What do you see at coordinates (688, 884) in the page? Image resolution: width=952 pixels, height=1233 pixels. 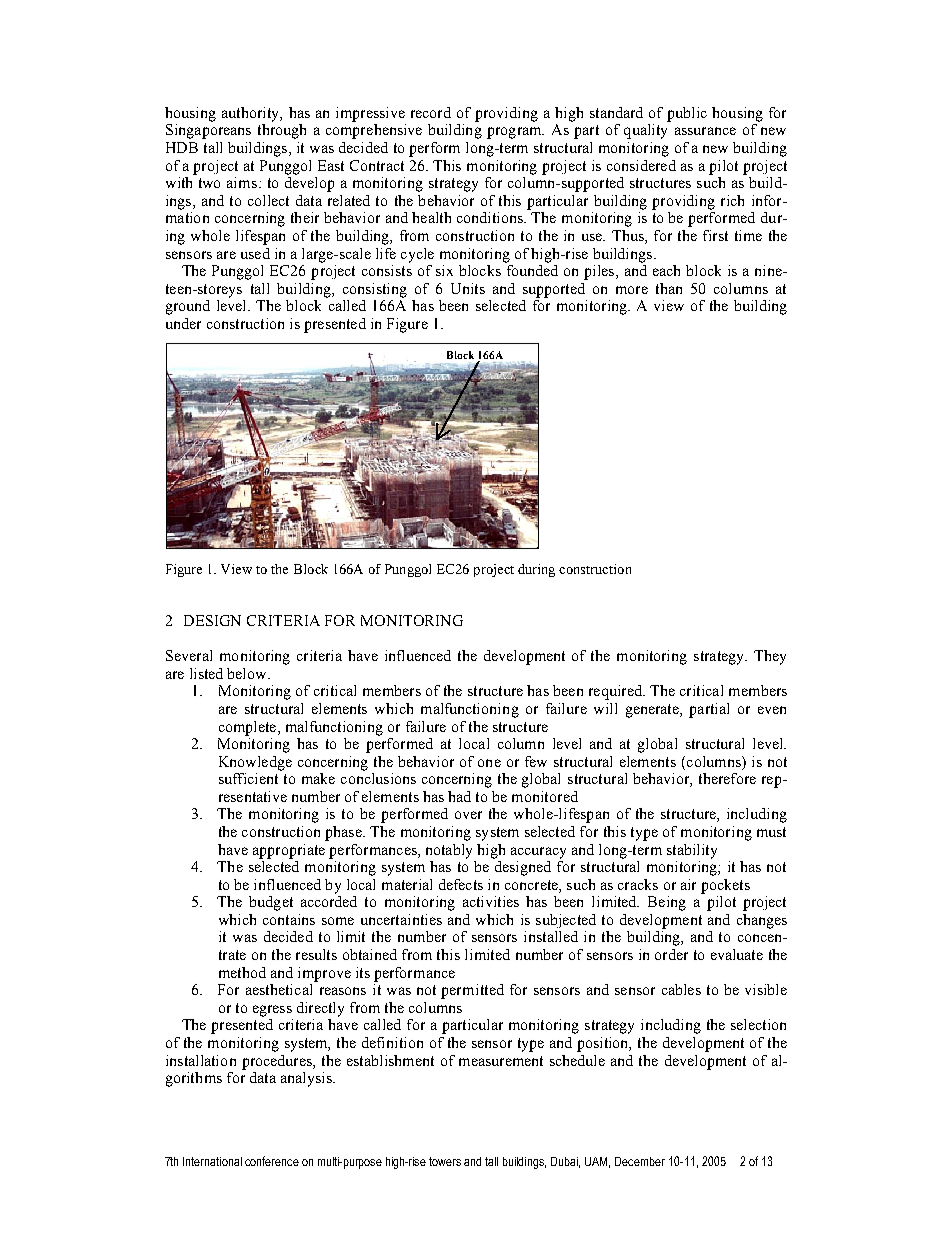 I see `air` at bounding box center [688, 884].
